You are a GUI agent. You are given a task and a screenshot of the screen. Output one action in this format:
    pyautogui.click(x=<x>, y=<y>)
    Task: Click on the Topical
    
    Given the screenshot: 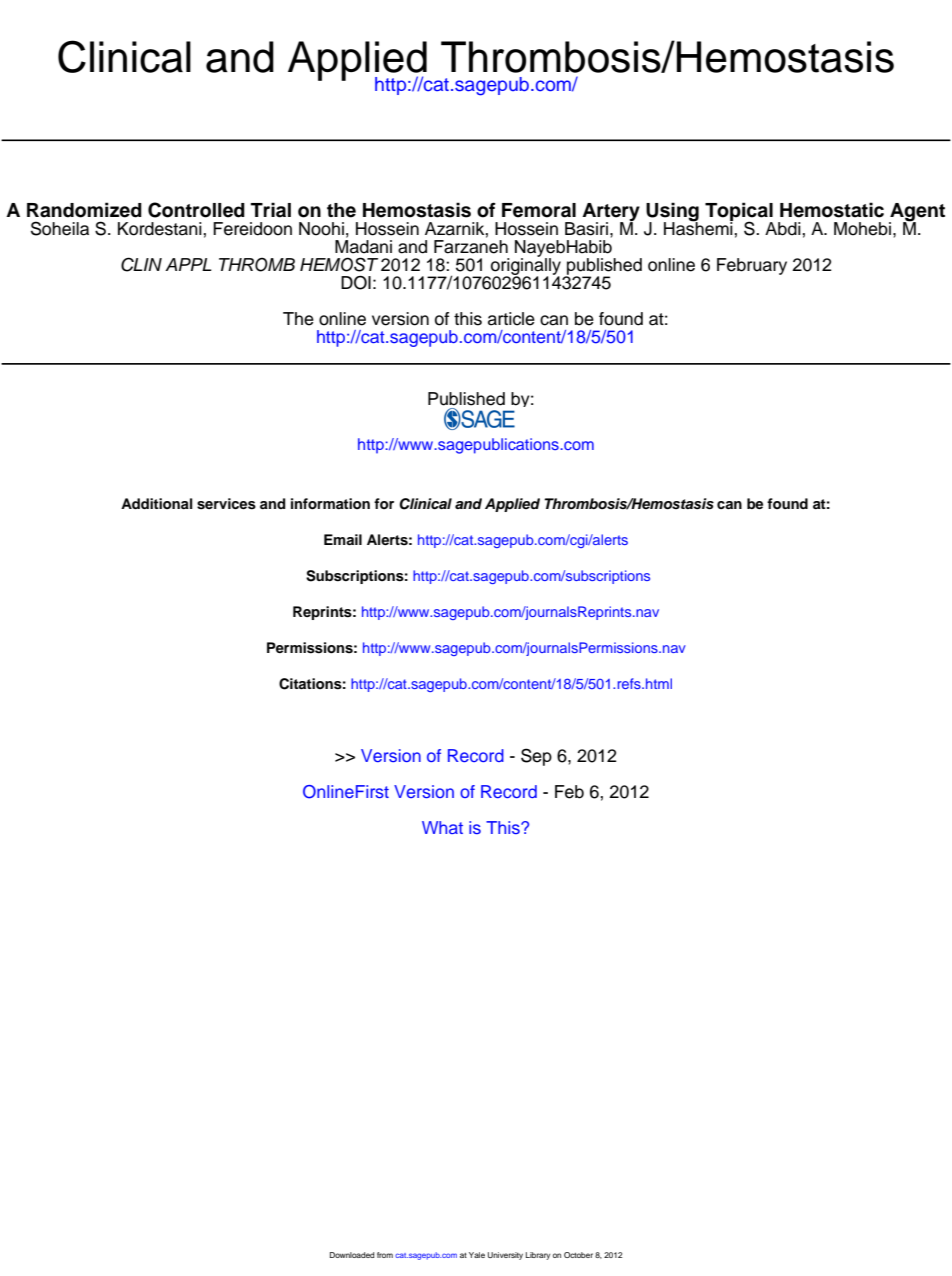 What is the action you would take?
    pyautogui.click(x=739, y=213)
